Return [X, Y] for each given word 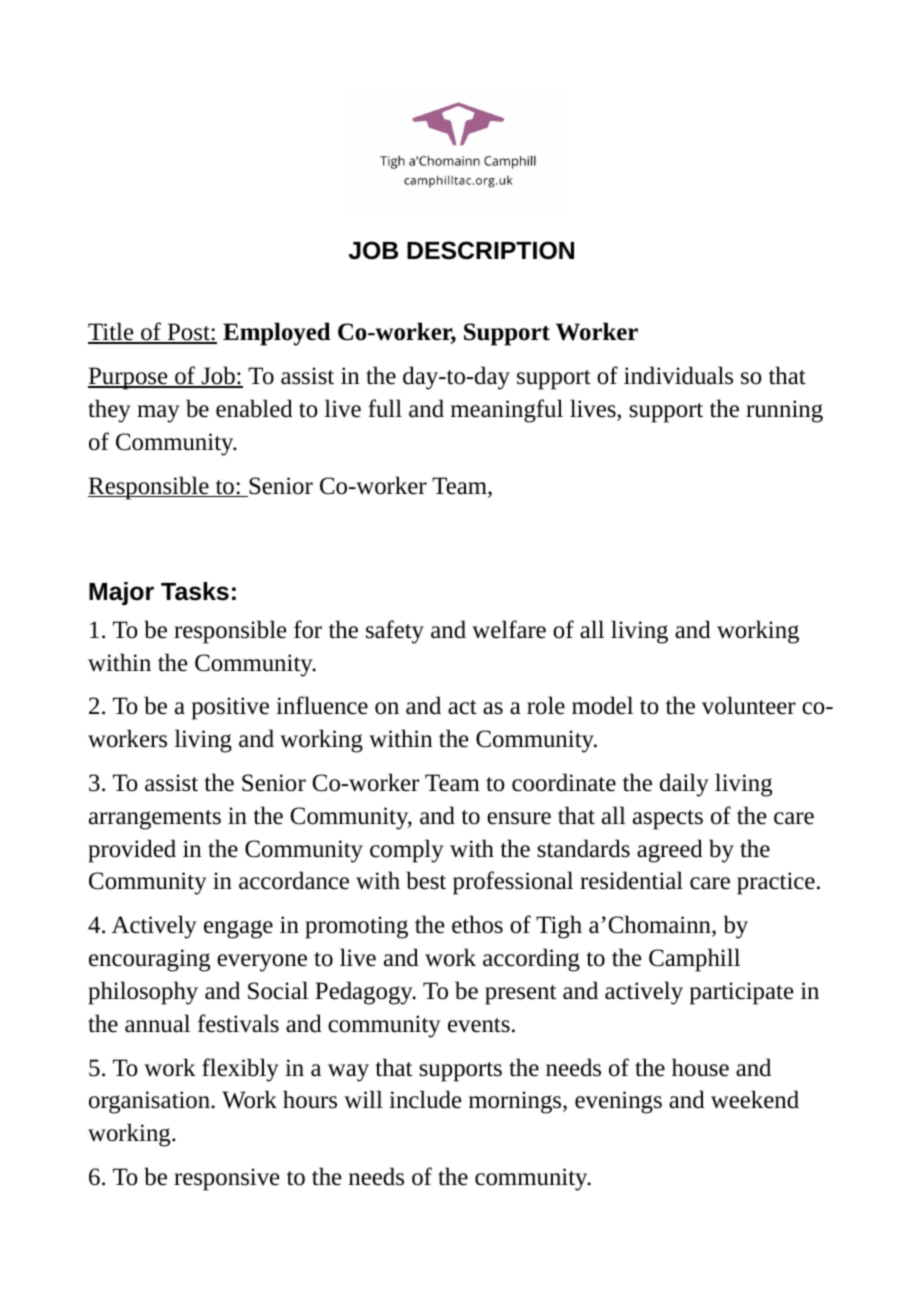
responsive [226, 1179]
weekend [755, 1099]
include [425, 1099]
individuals [678, 375]
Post [188, 333]
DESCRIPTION [490, 250]
